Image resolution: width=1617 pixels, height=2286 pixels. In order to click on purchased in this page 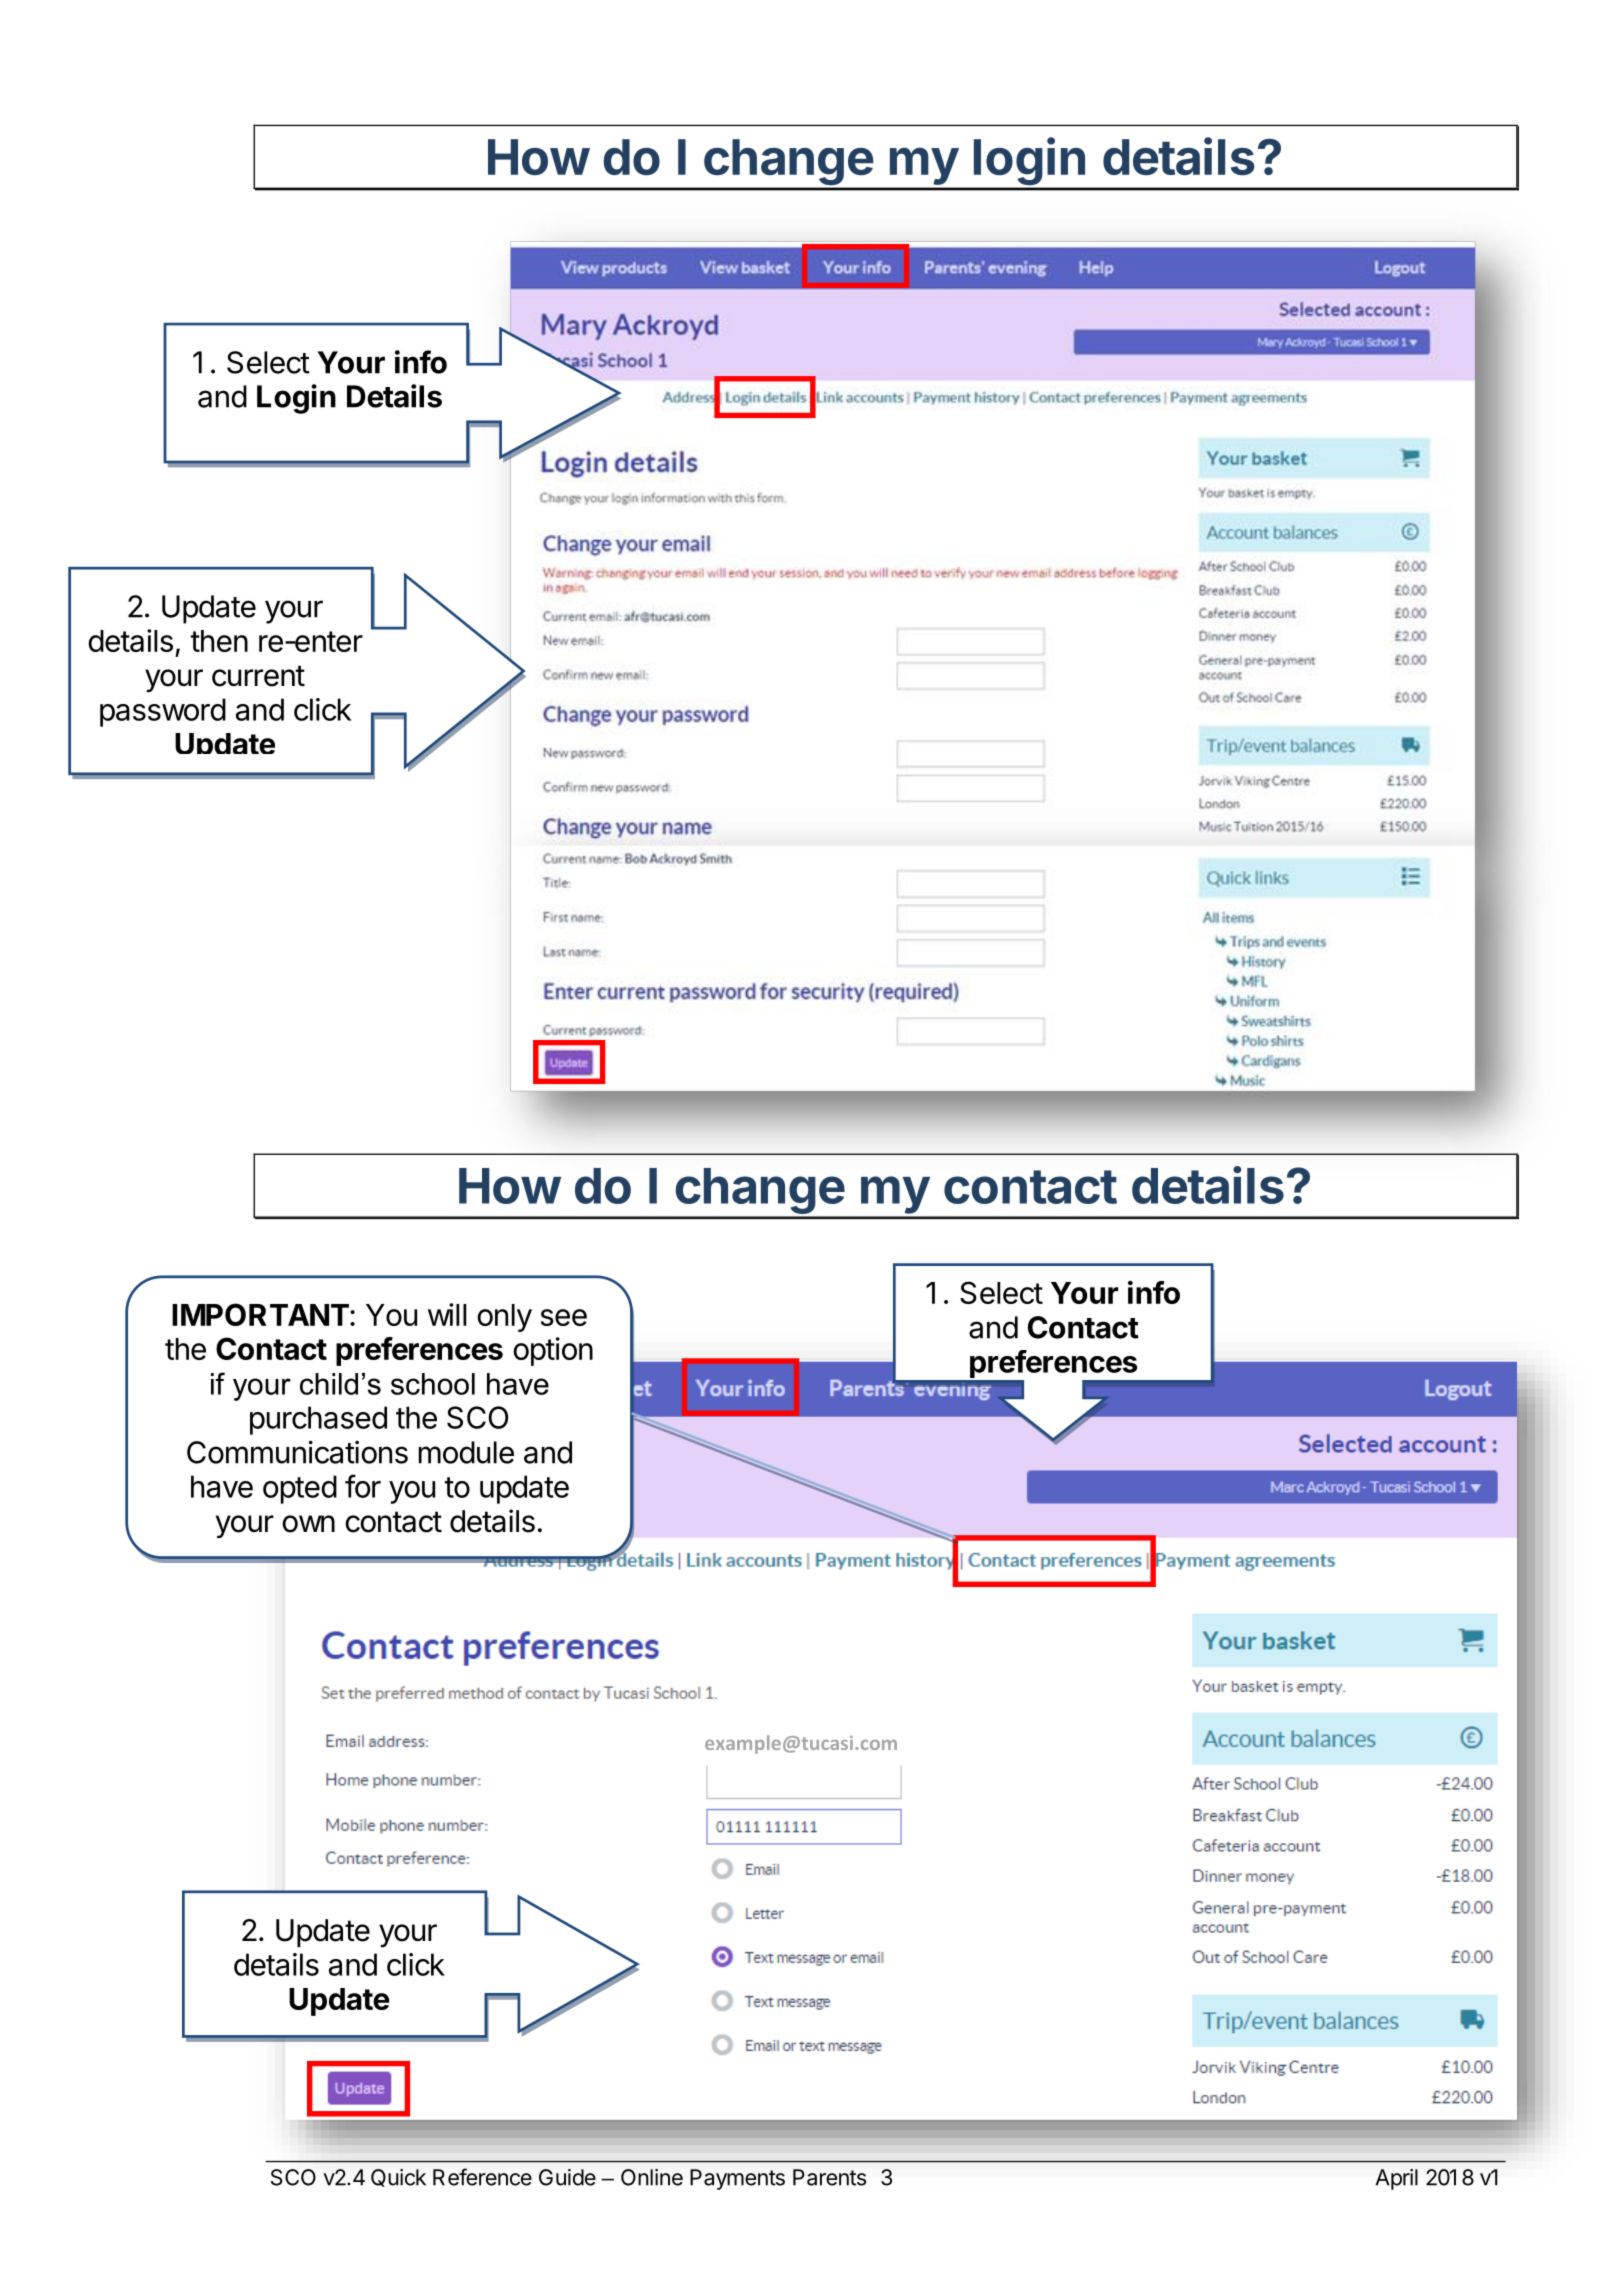, I will do `click(318, 1420)`.
